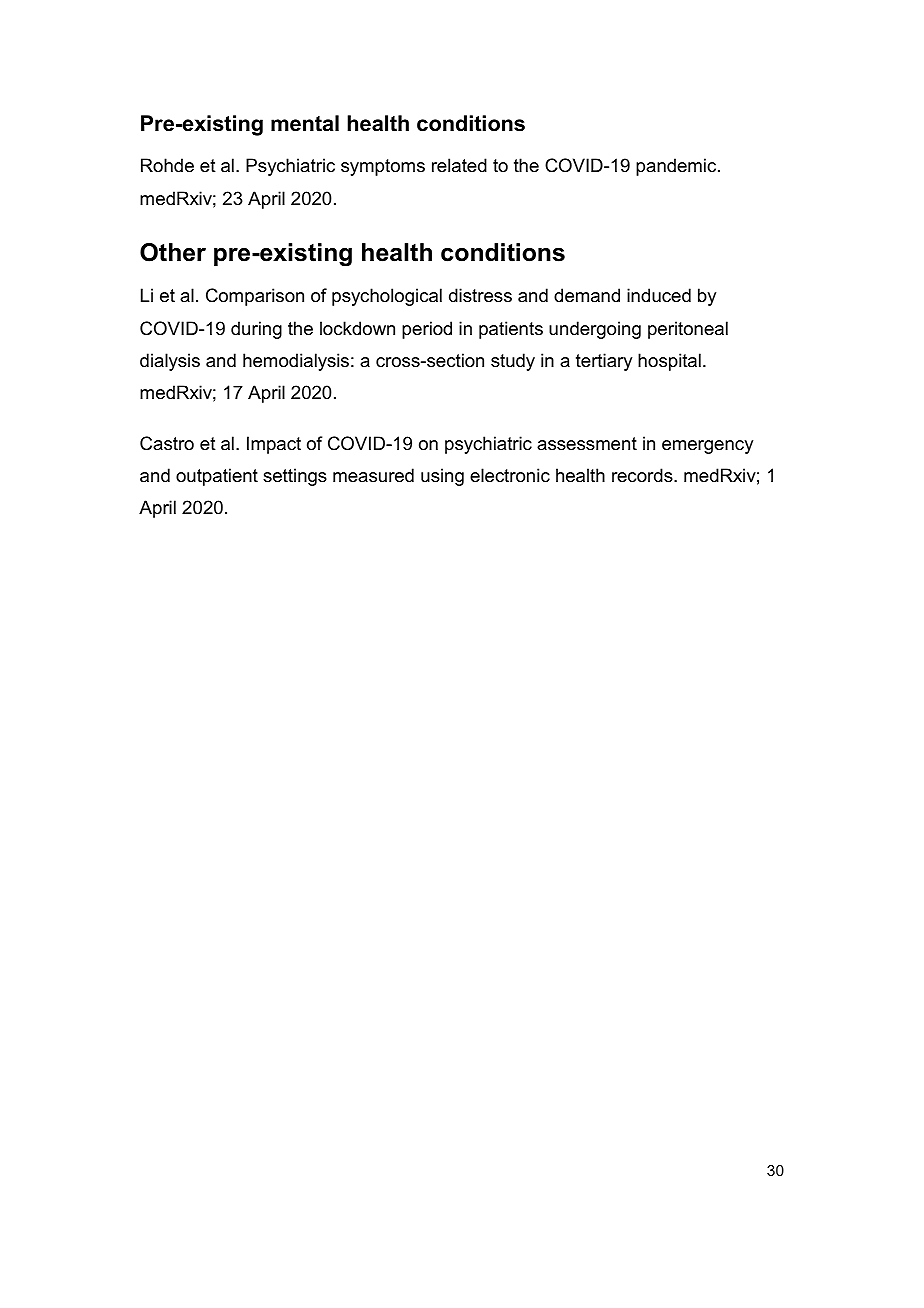 The image size is (924, 1308). I want to click on demand, so click(587, 295).
